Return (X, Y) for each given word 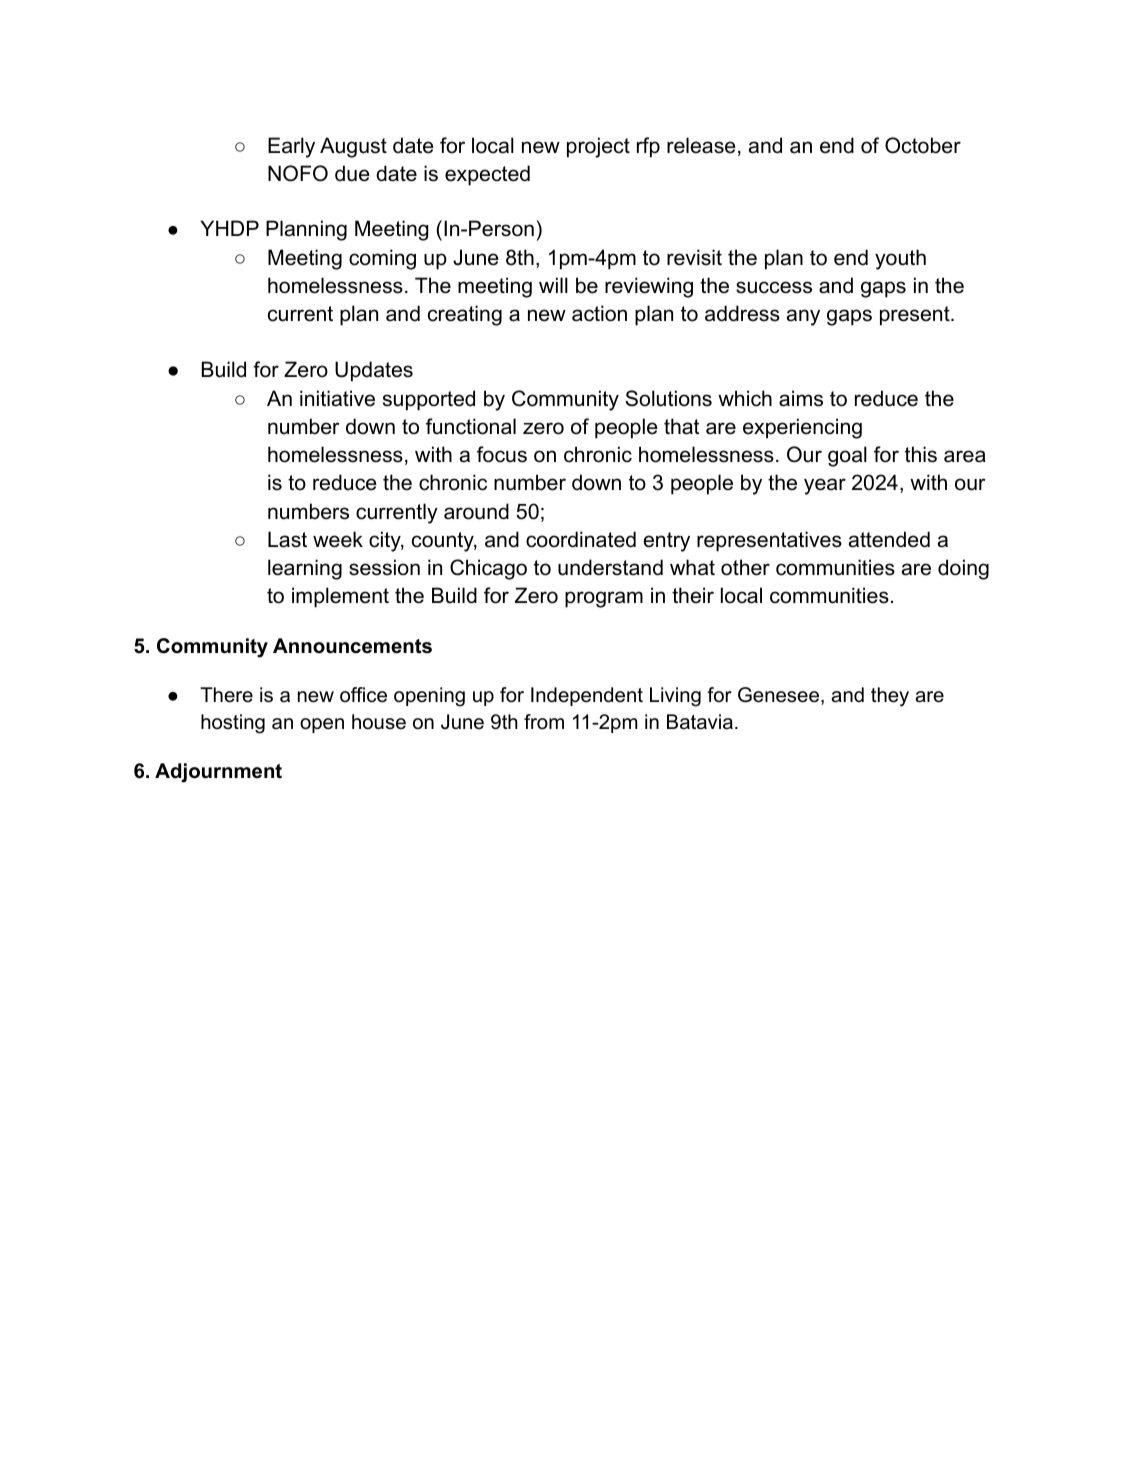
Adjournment (218, 773)
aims (801, 398)
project (598, 147)
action (599, 313)
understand (610, 567)
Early (291, 147)
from (544, 722)
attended (889, 539)
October (923, 145)
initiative (337, 398)
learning (305, 569)
